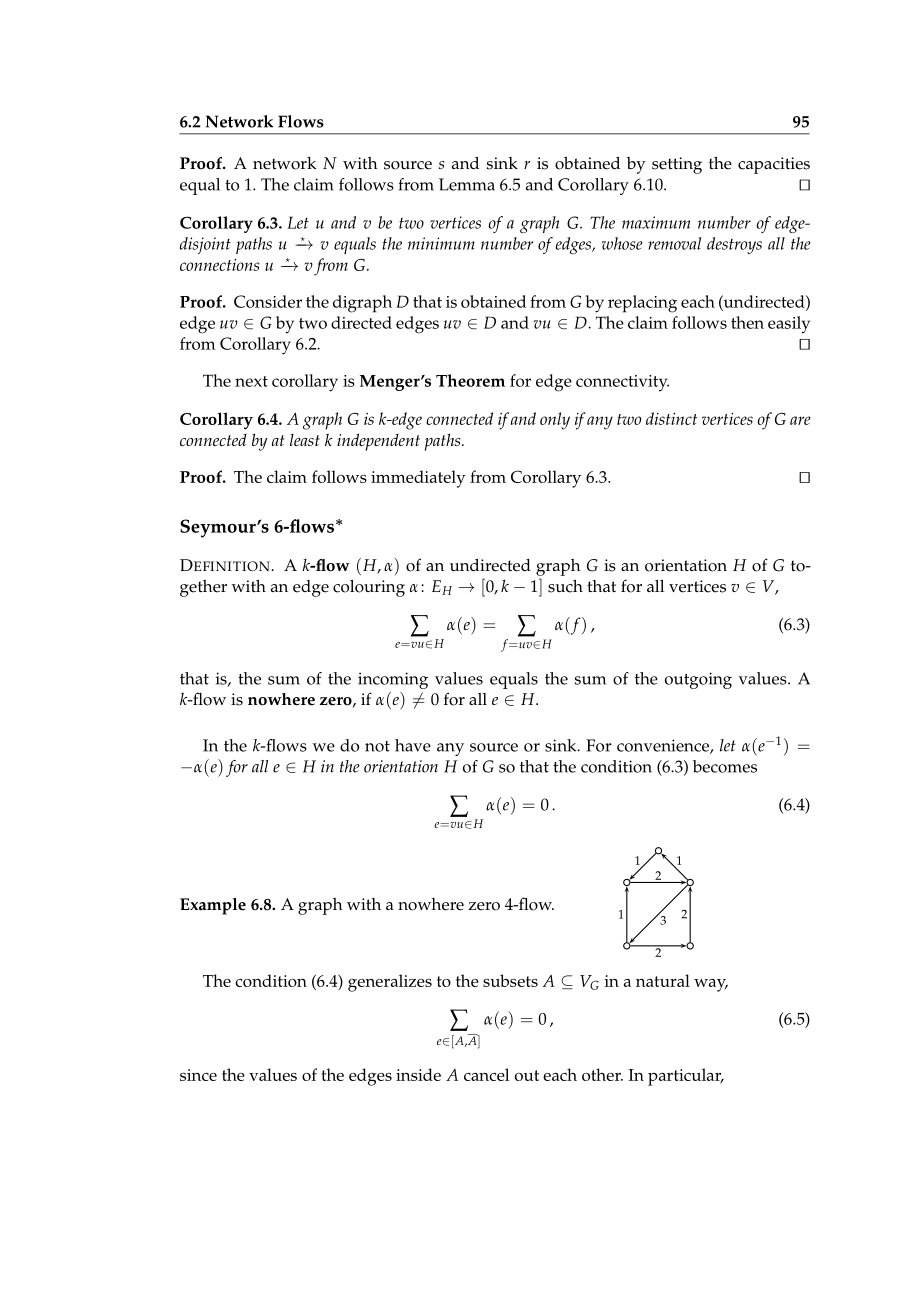  Describe the element at coordinates (774, 165) in the page. I see `capacities` at that location.
